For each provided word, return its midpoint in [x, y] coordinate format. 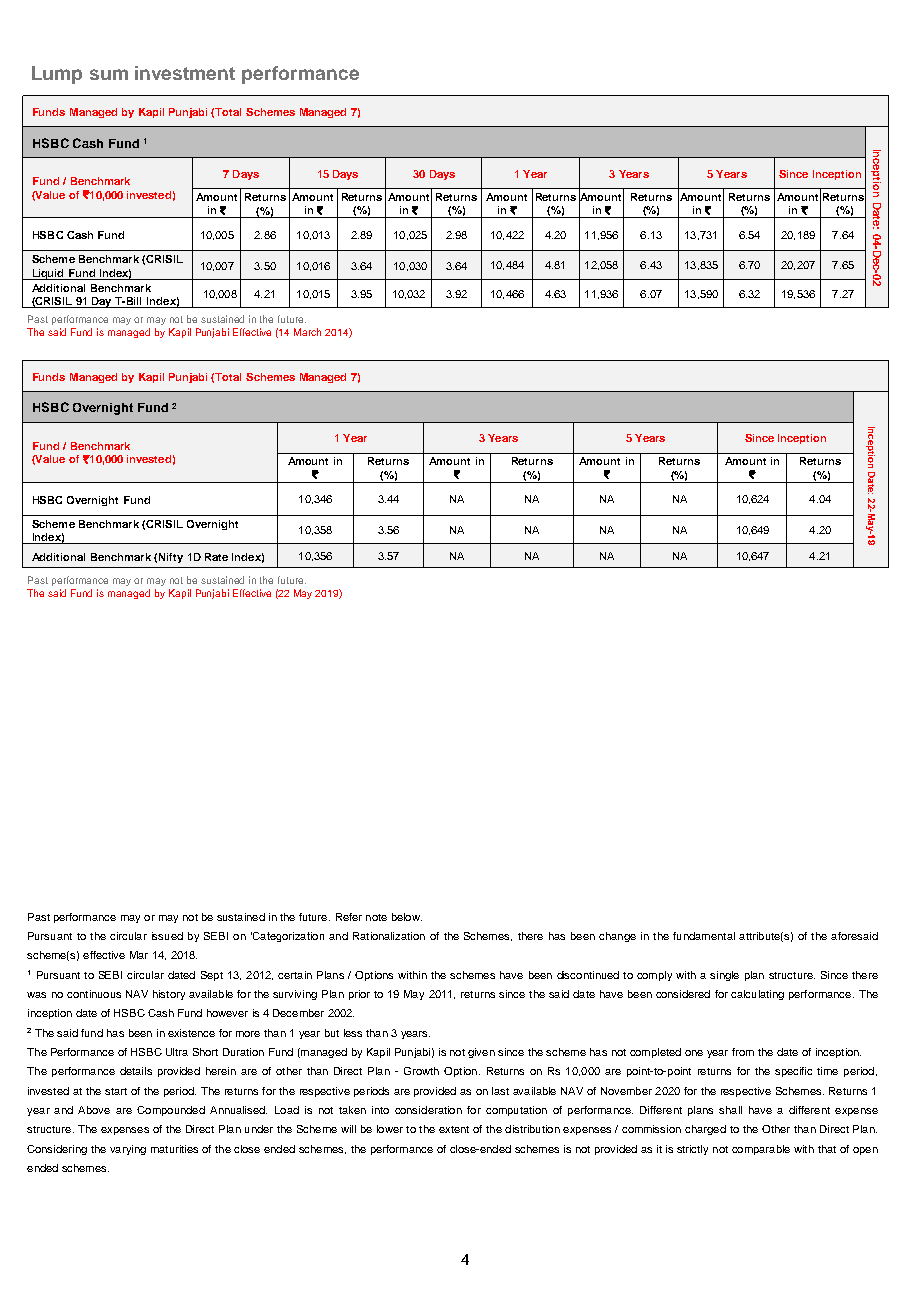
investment [185, 73]
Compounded [171, 1111]
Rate [216, 557]
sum [109, 74]
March [307, 332]
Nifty [171, 558]
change [617, 937]
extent [454, 1129]
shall [730, 1110]
